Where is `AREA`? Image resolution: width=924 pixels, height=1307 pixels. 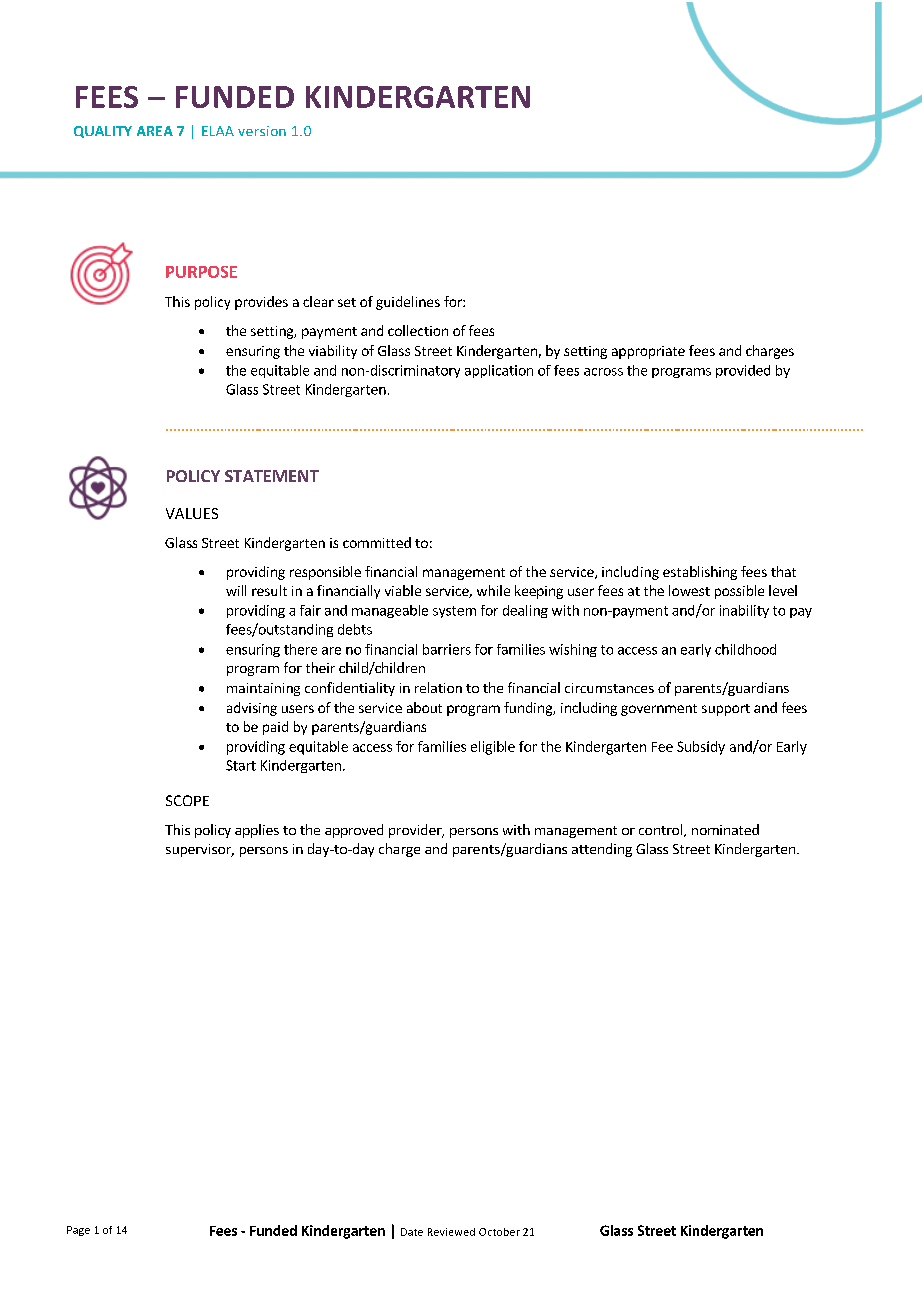 AREA is located at coordinates (155, 131).
